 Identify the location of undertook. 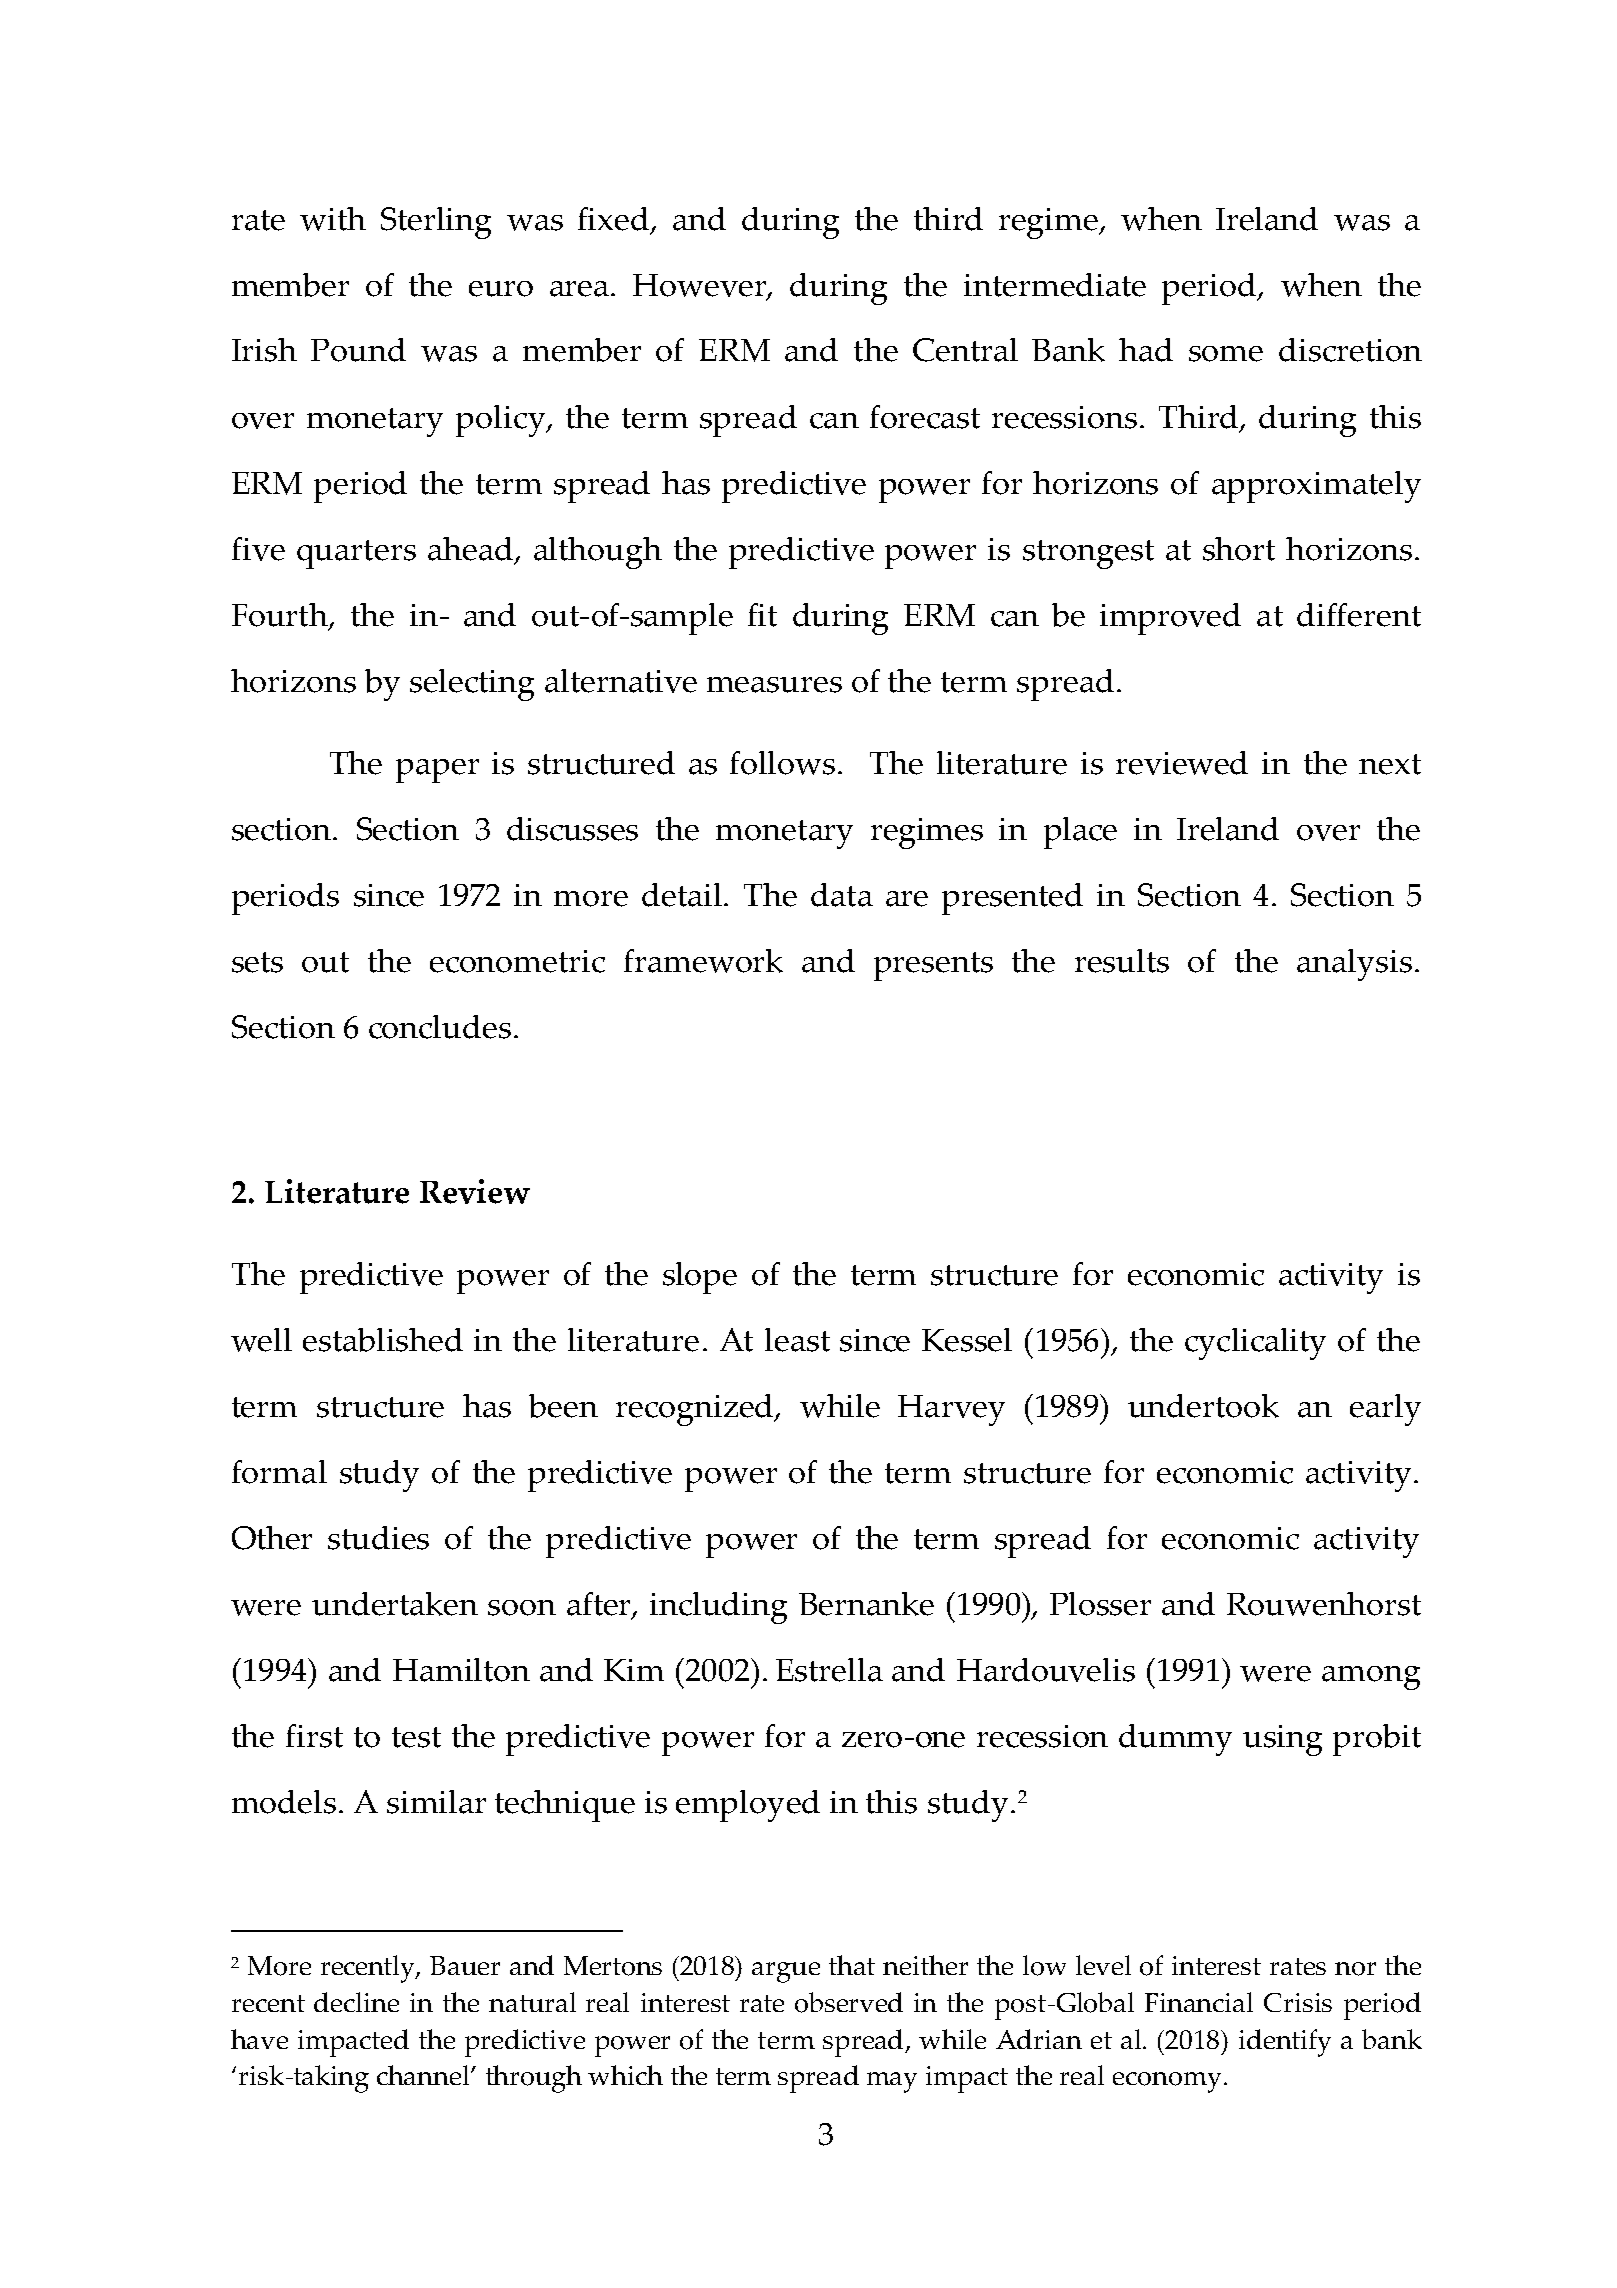
(1203, 1406).
